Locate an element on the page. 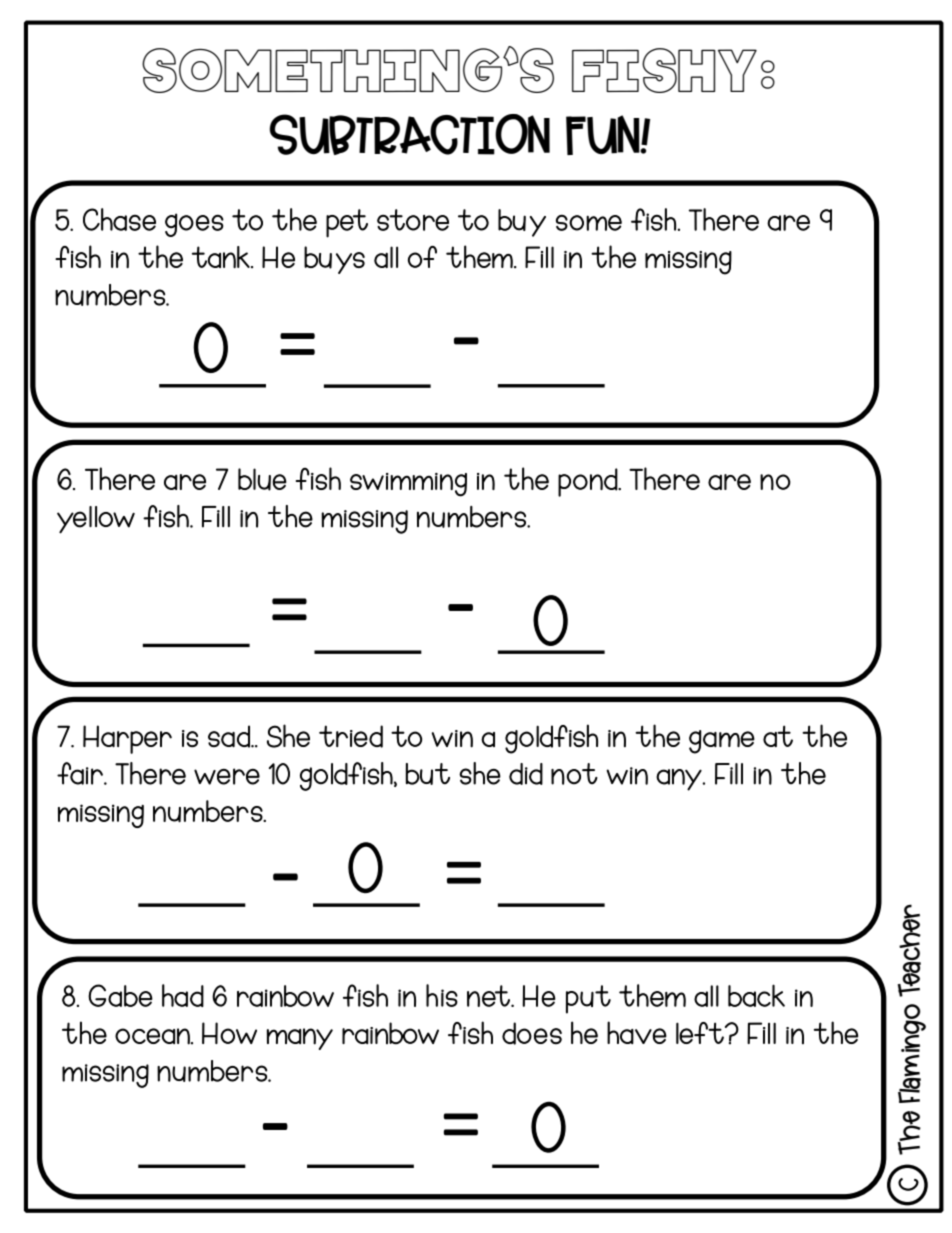  his is located at coordinates (442, 995).
